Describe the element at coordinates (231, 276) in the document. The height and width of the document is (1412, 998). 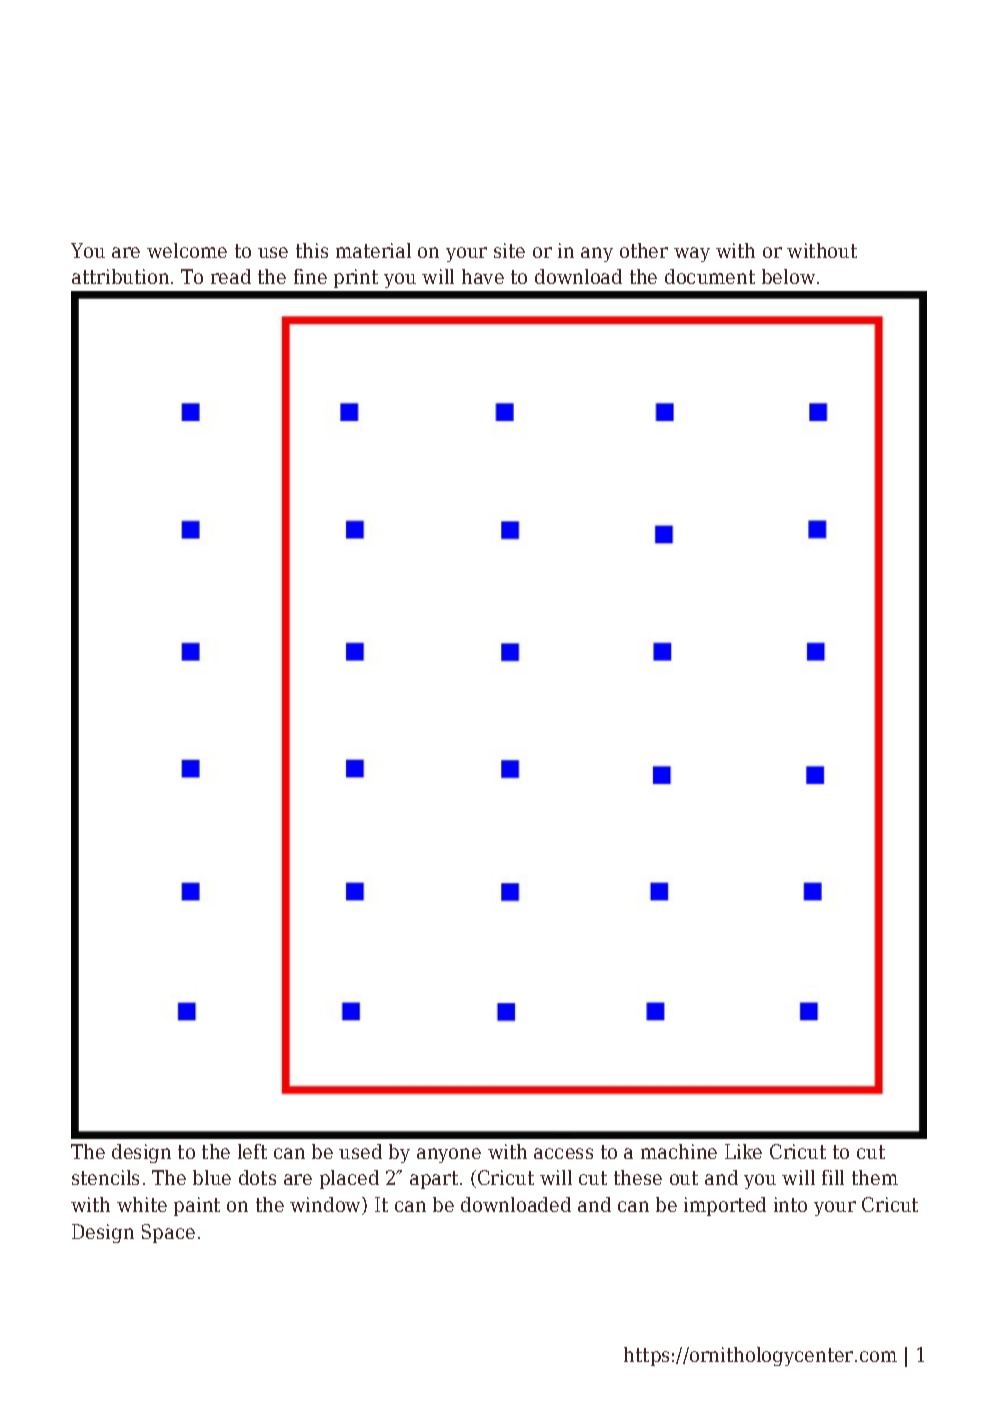
I see `read` at that location.
